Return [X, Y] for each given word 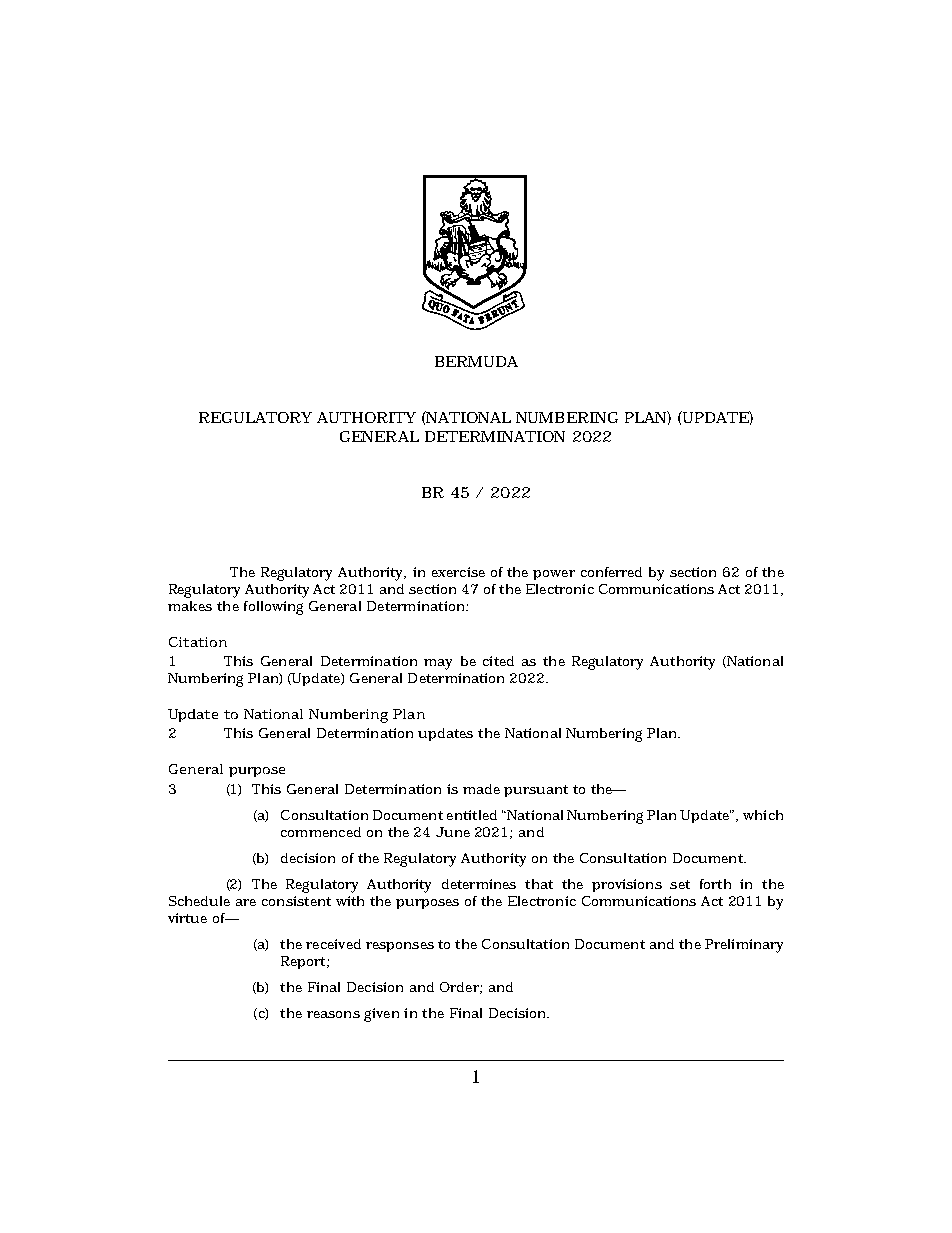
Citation [198, 642]
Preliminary [744, 946]
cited [498, 661]
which [763, 815]
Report [304, 962]
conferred [611, 572]
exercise [458, 572]
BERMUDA [476, 361]
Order [460, 988]
